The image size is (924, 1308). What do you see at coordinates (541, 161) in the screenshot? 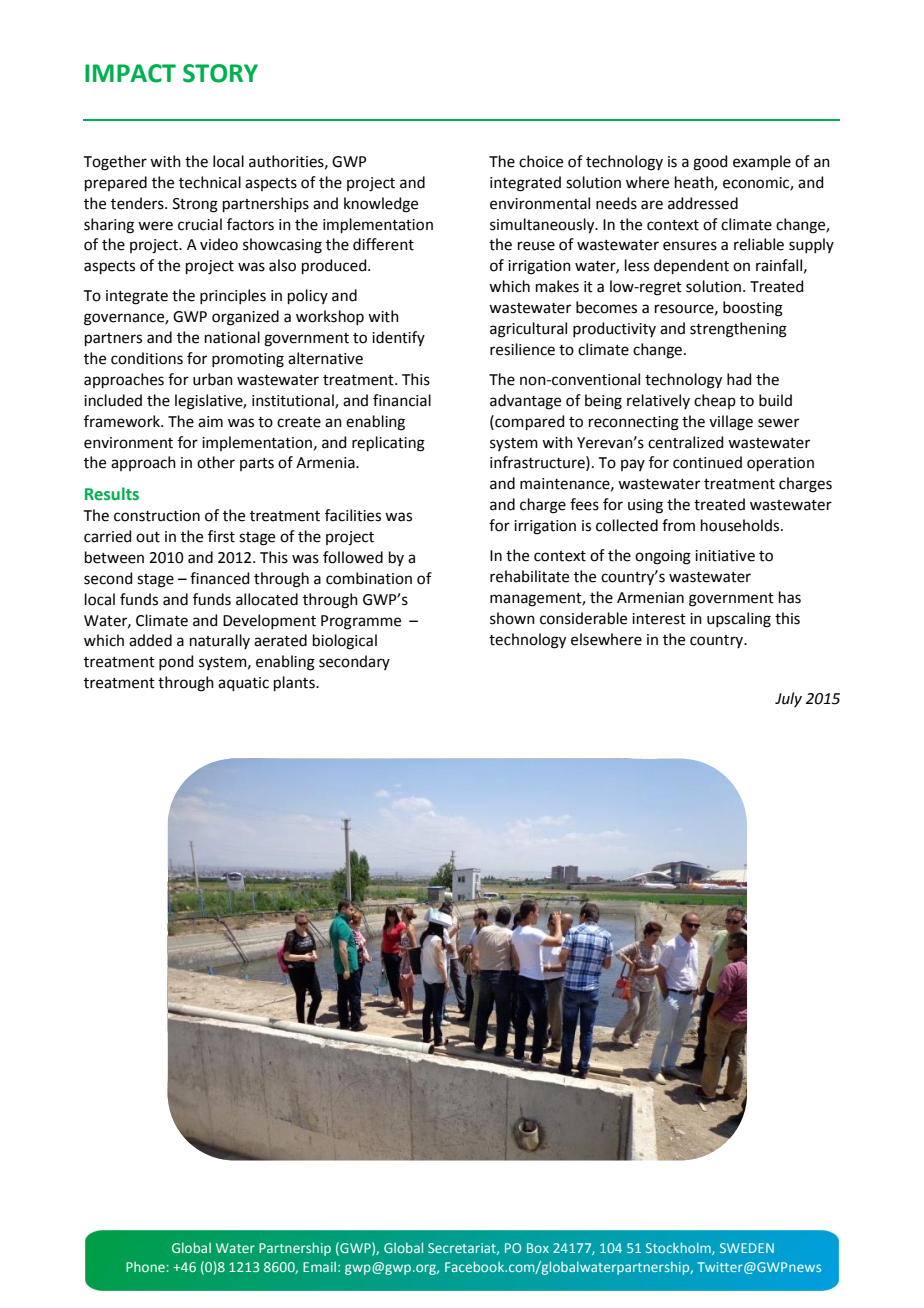
I see `choice` at bounding box center [541, 161].
